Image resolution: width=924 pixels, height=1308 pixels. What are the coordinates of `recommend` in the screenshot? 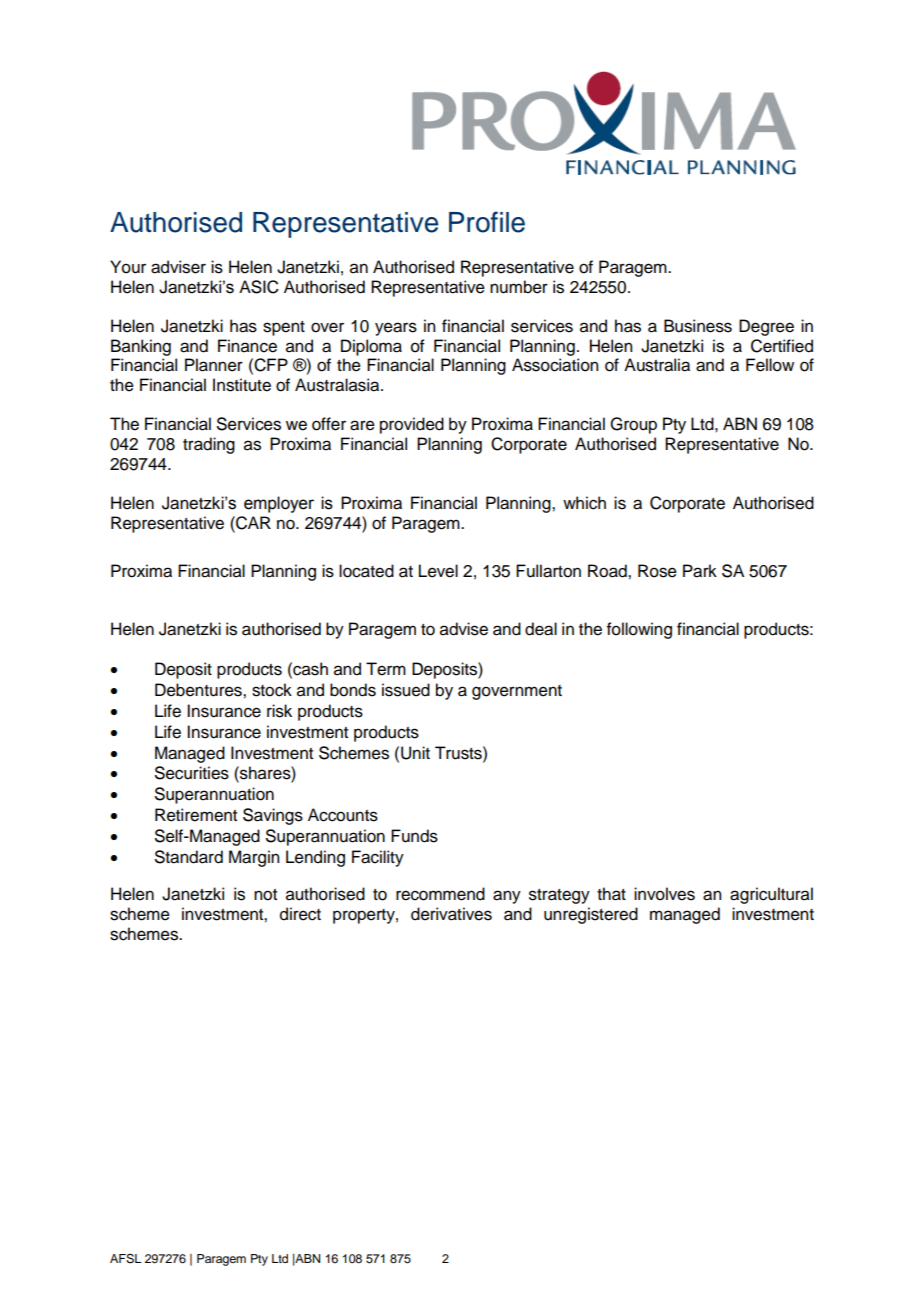 It's located at (440, 894).
